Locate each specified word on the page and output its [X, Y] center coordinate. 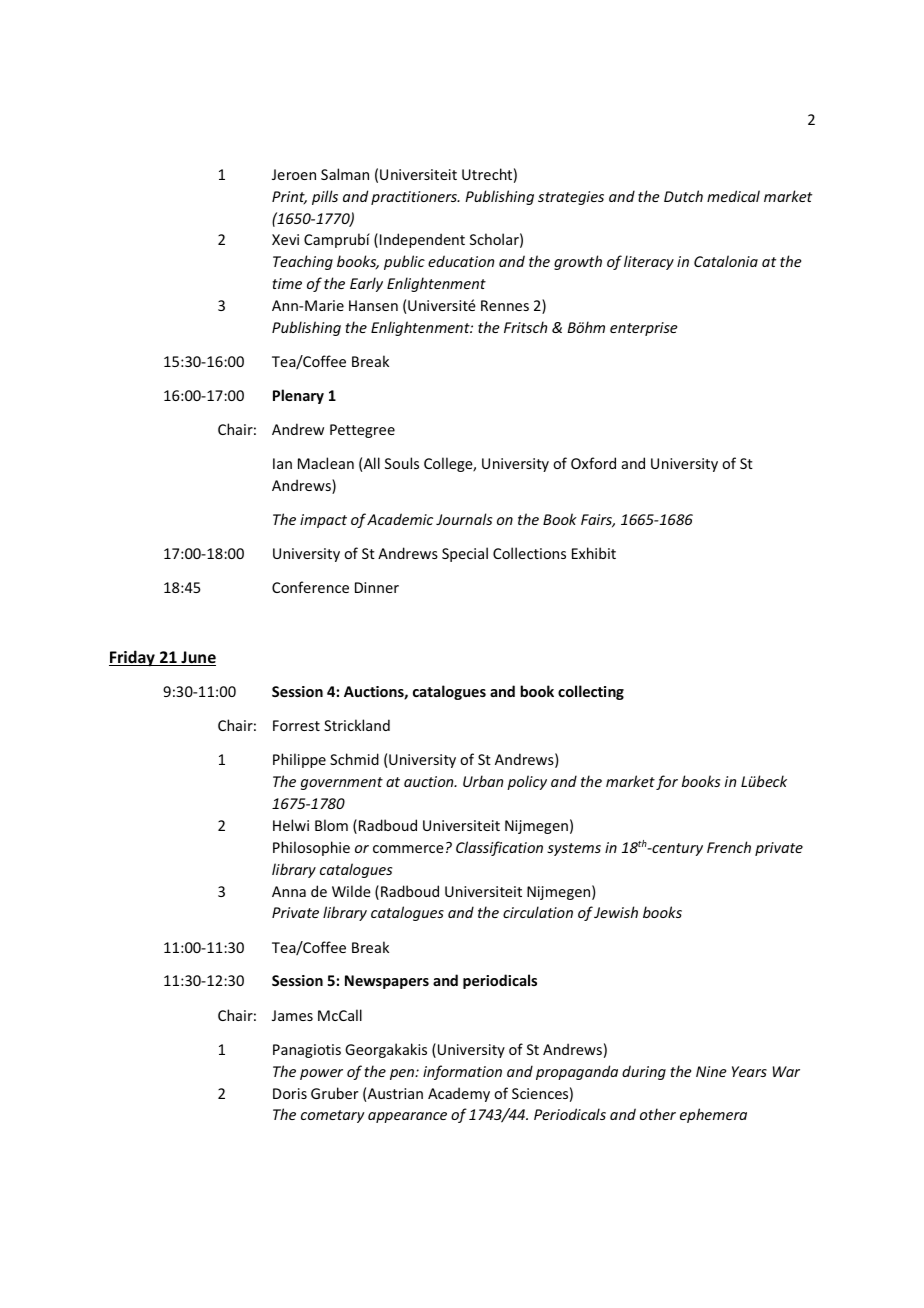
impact [323, 521]
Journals [464, 519]
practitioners [415, 198]
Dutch [683, 196]
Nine [711, 1071]
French [729, 847]
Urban [483, 781]
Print [289, 198]
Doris [290, 1093]
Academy [459, 1094]
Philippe [299, 760]
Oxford [593, 463]
